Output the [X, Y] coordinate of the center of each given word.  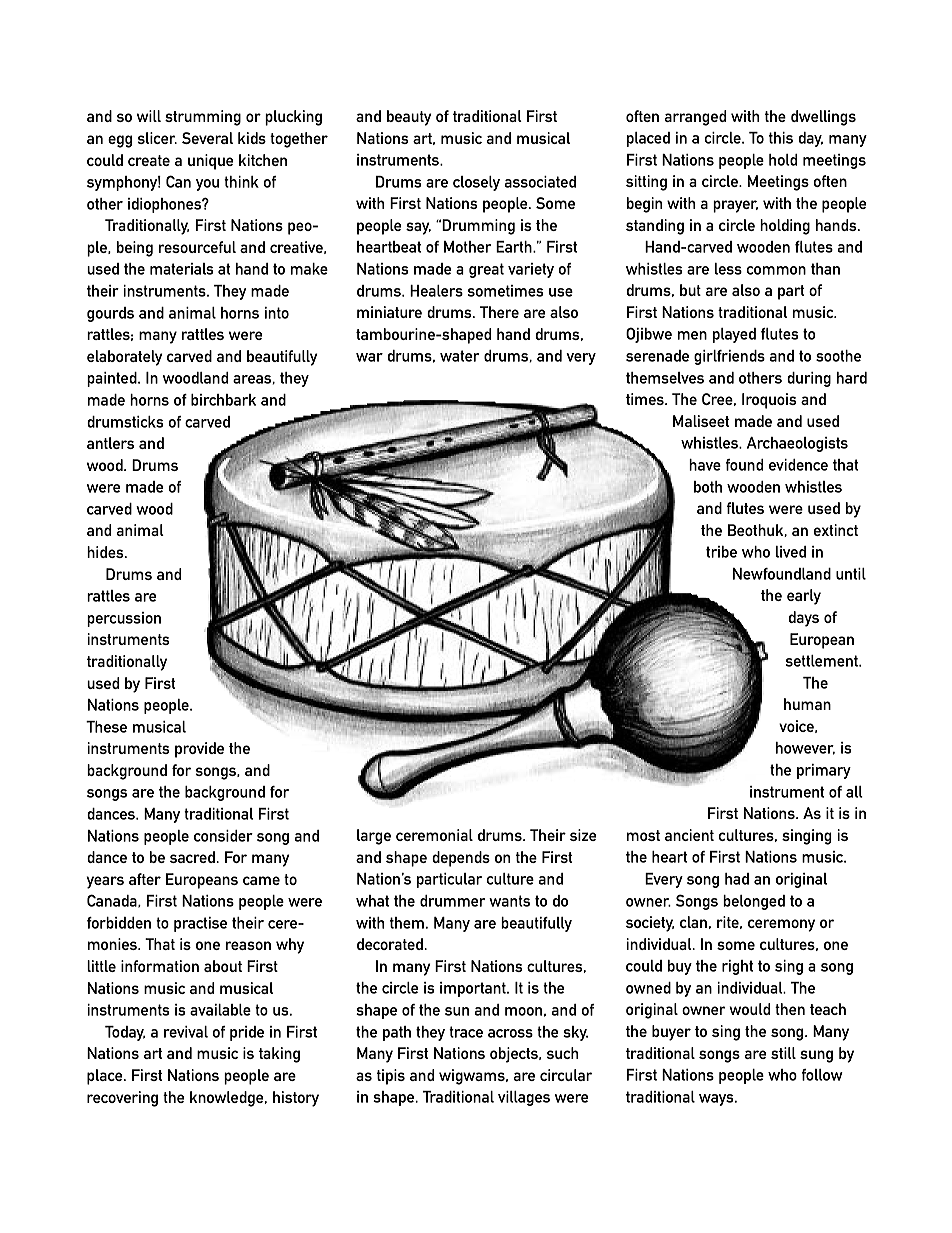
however [805, 748]
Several [207, 138]
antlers [110, 443]
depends [461, 859]
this [781, 138]
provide [199, 750]
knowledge [228, 1099]
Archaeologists [797, 444]
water [459, 356]
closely [476, 183]
